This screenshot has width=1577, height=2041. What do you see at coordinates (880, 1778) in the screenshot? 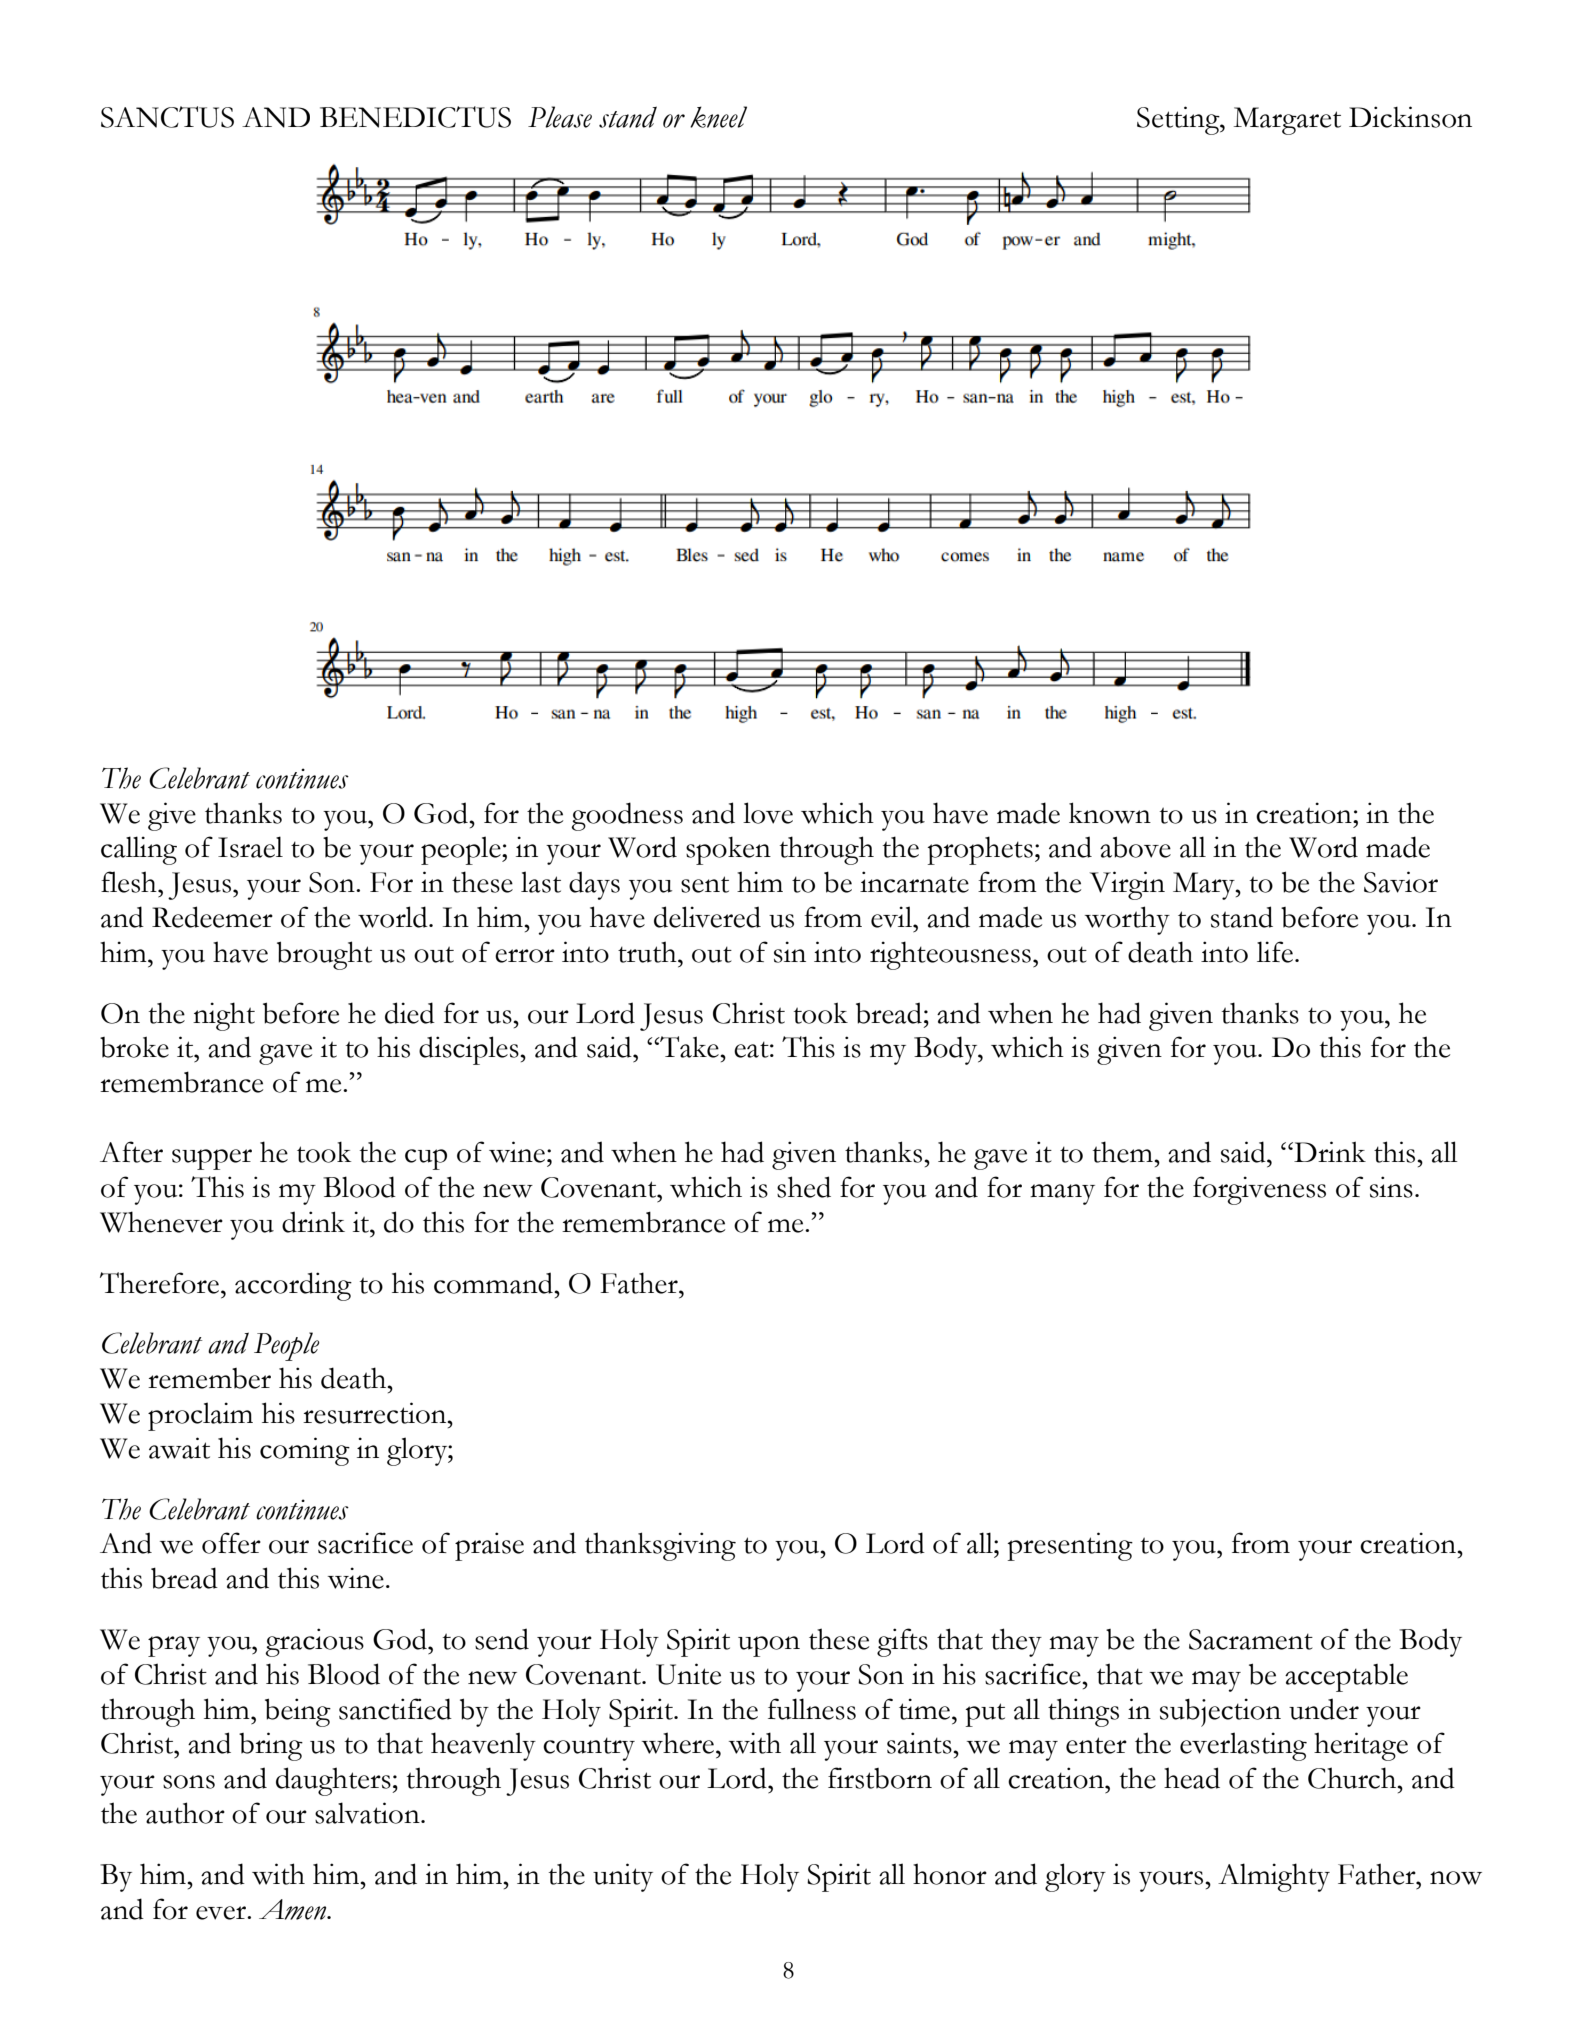
I see `firstborn` at bounding box center [880, 1778].
